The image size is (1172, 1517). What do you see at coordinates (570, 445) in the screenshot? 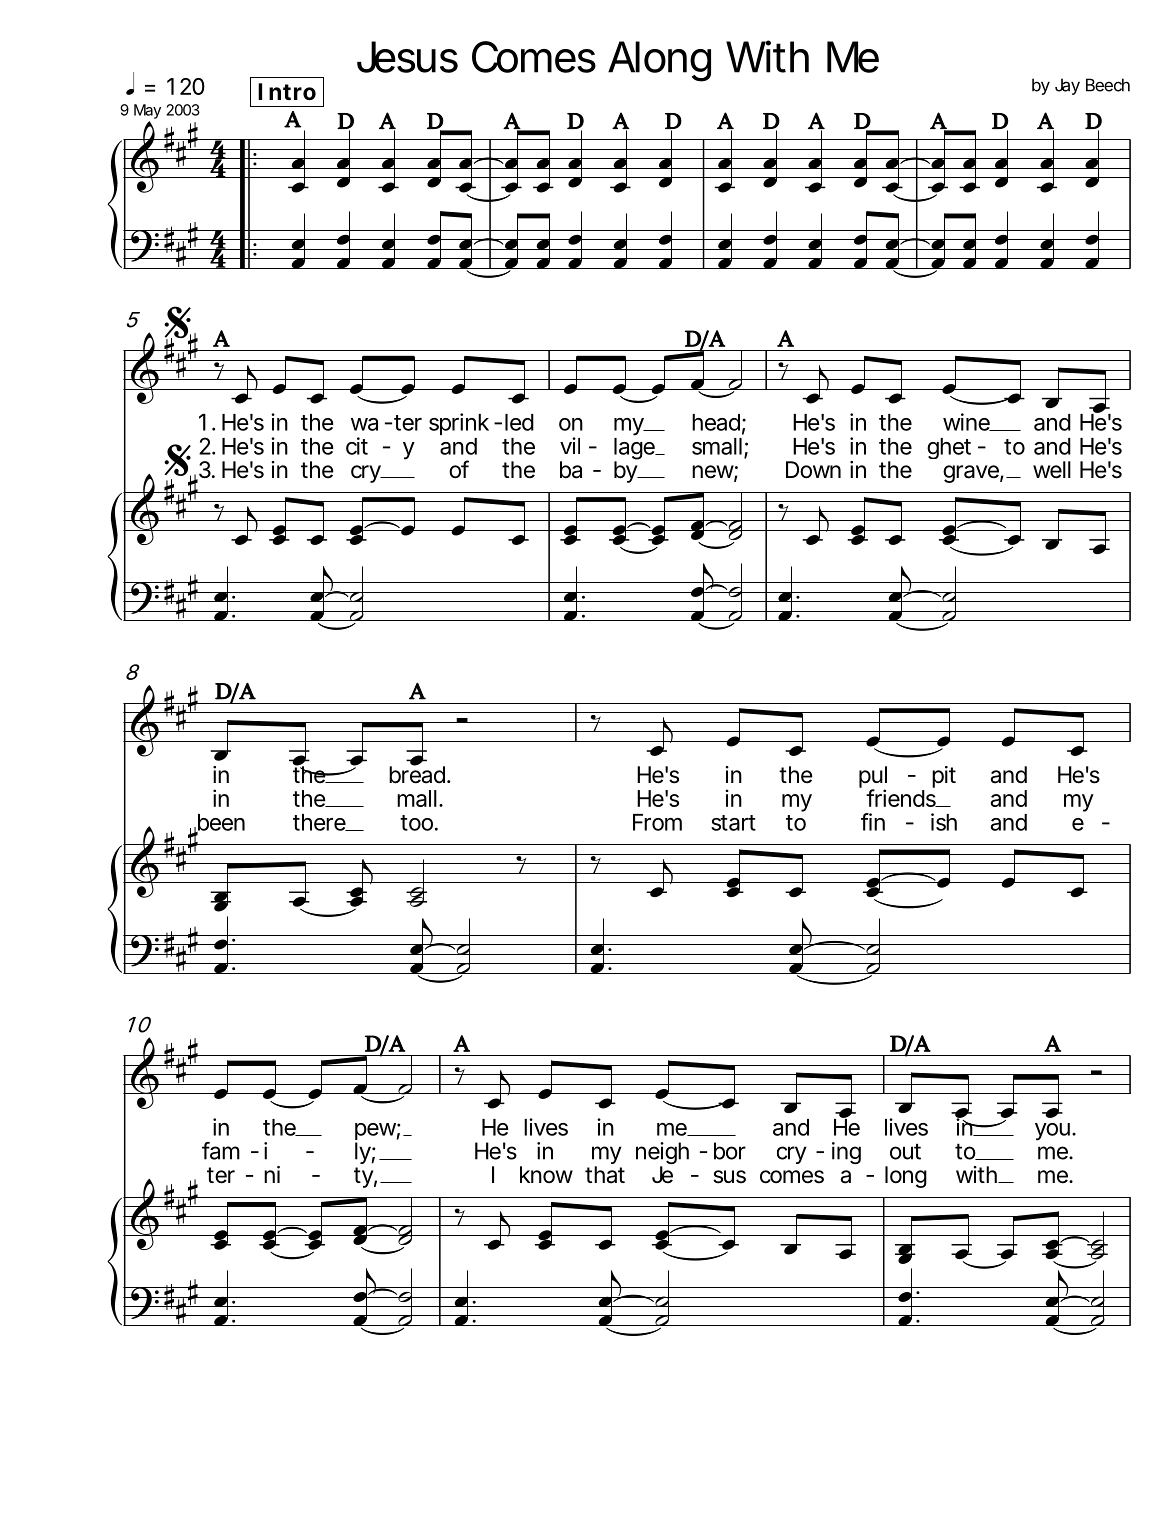
I see `vil` at bounding box center [570, 445].
